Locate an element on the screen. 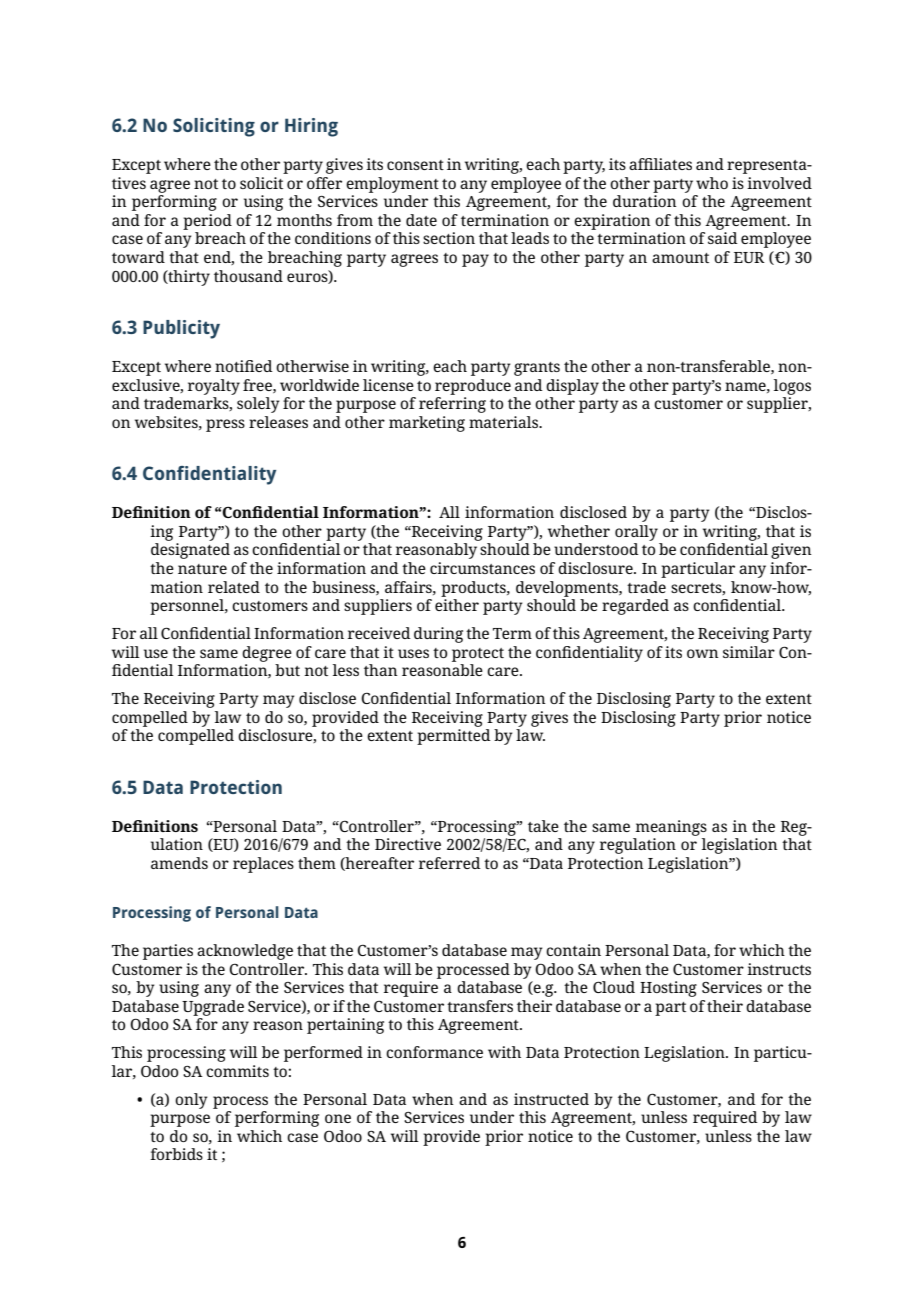 The image size is (924, 1308). orally is located at coordinates (636, 533).
